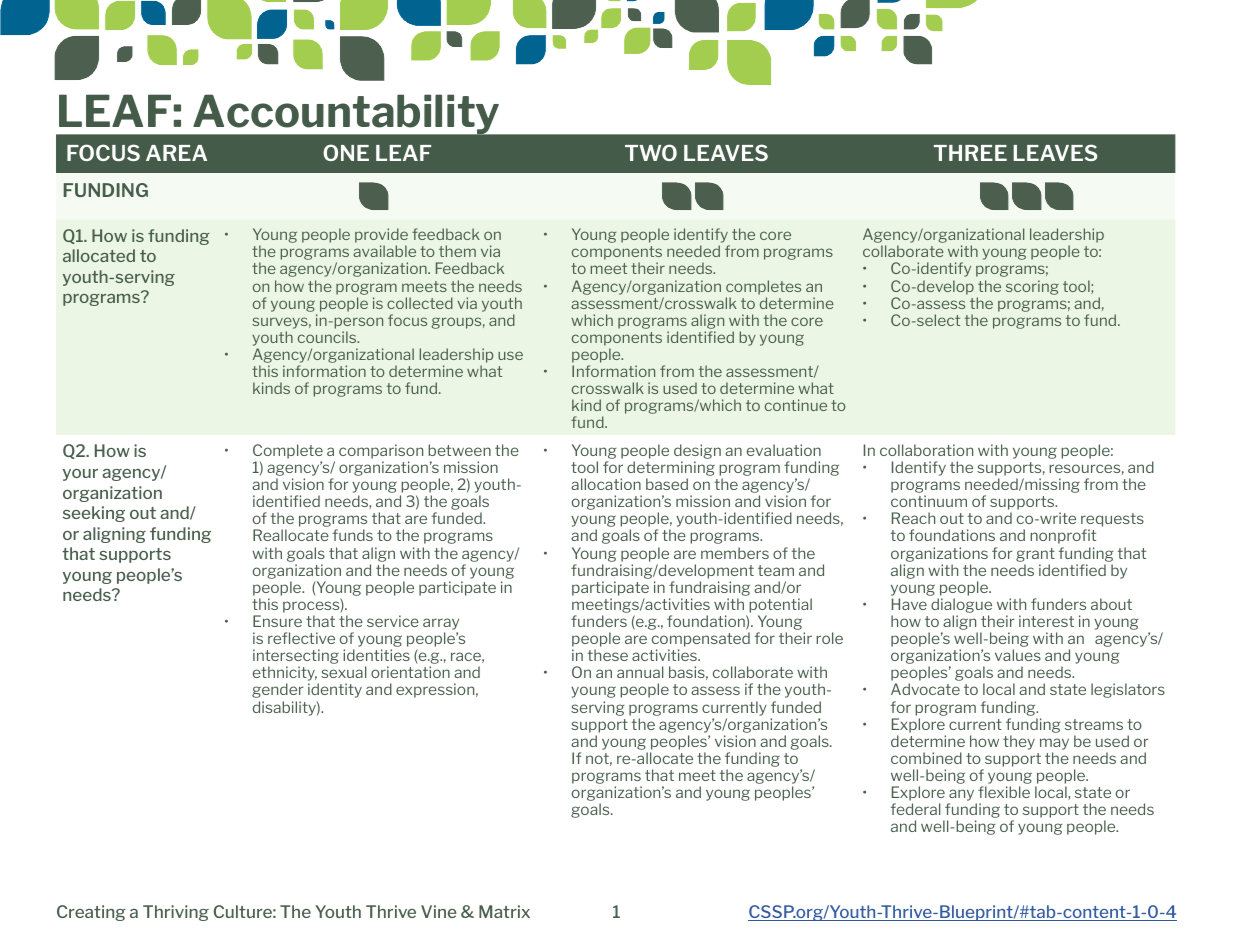 The height and width of the screenshot is (952, 1233). What do you see at coordinates (176, 913) in the screenshot?
I see `Thriving` at bounding box center [176, 913].
